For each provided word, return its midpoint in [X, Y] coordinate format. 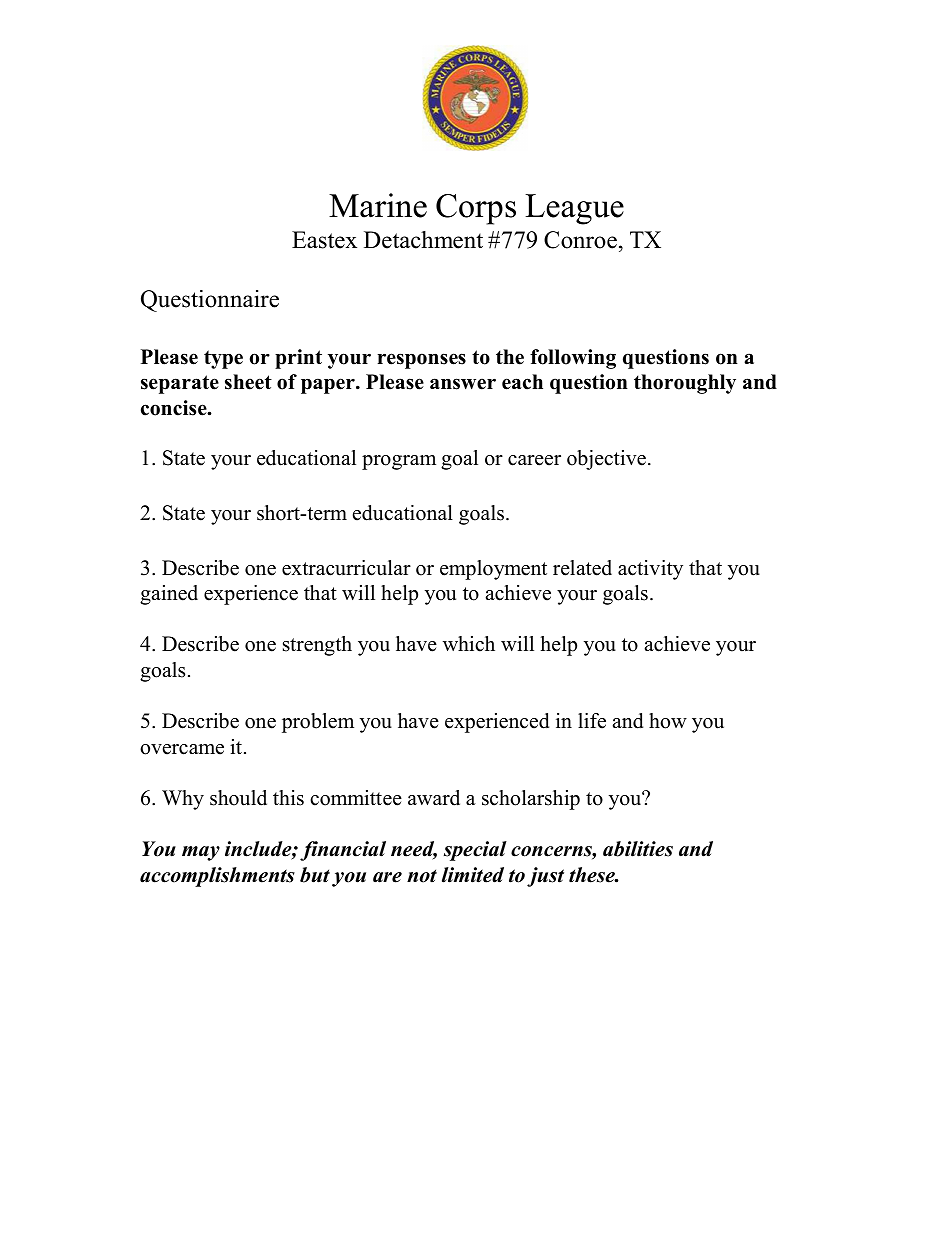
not [422, 876]
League [574, 209]
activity [650, 570]
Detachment [423, 240]
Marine [378, 205]
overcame [182, 749]
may [201, 853]
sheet [248, 382]
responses [421, 361]
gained [169, 595]
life [592, 721]
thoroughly [685, 384]
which [469, 644]
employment [493, 570]
